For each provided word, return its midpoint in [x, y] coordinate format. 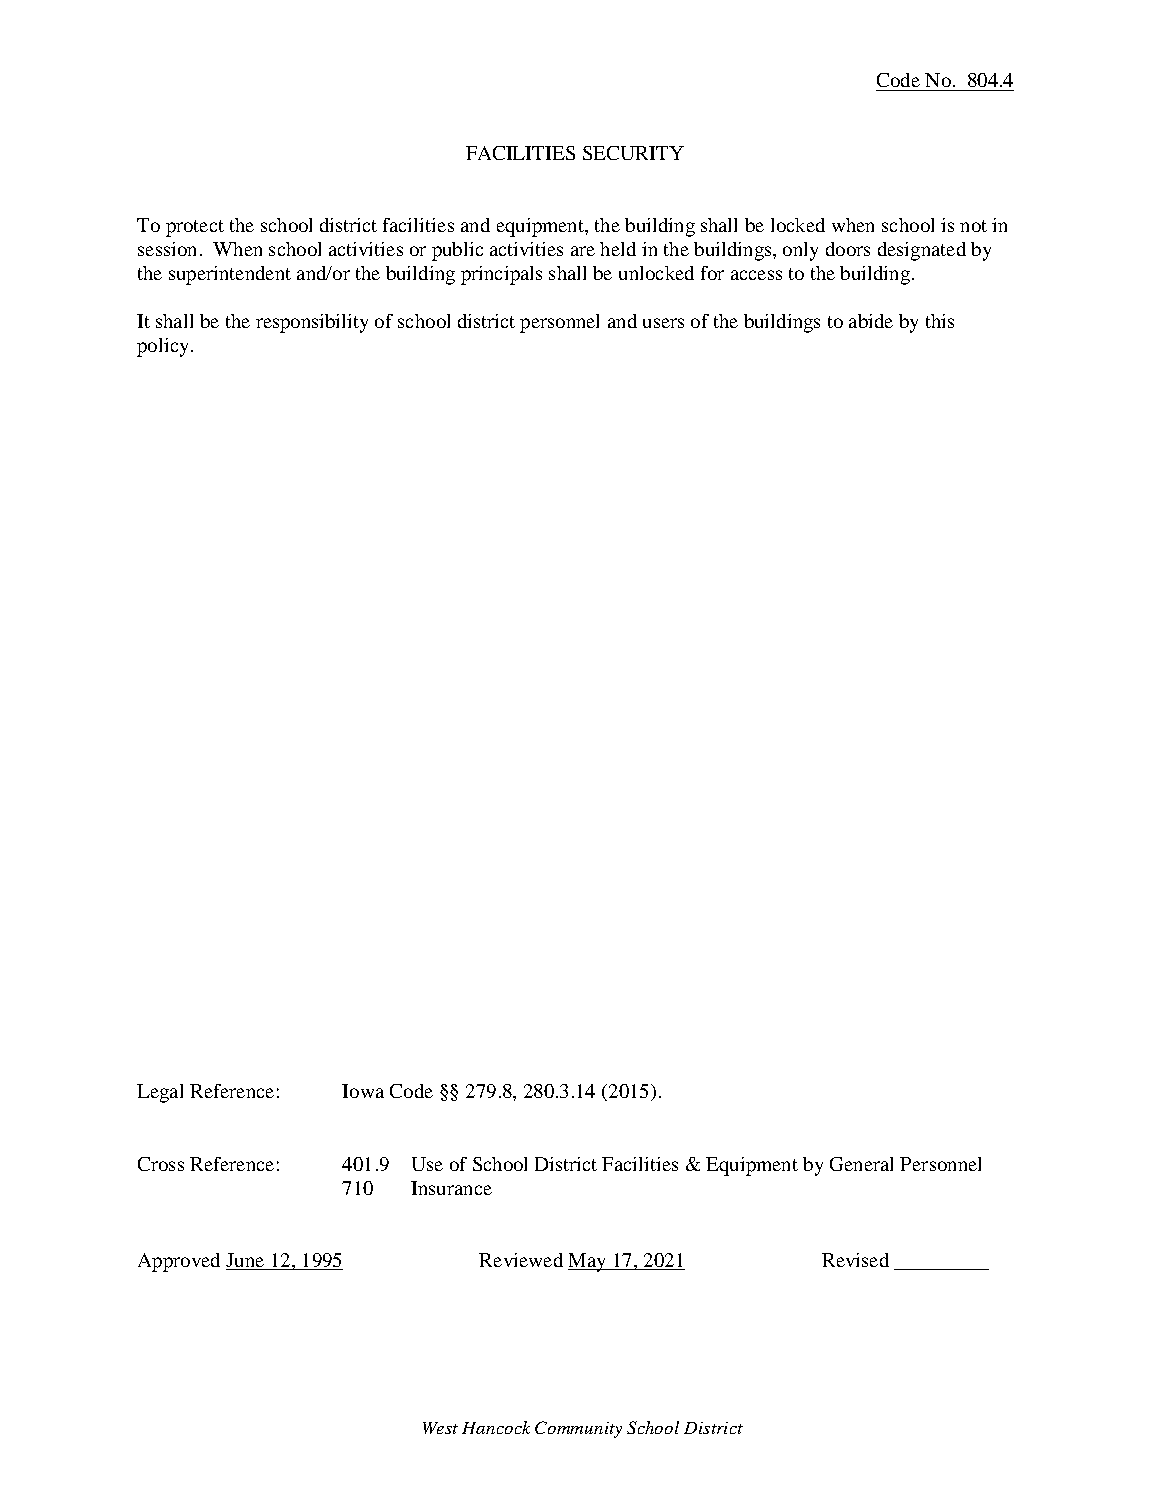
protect [195, 228]
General [861, 1164]
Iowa [363, 1091]
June [246, 1261]
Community [578, 1429]
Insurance [451, 1188]
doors [848, 249]
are [583, 251]
